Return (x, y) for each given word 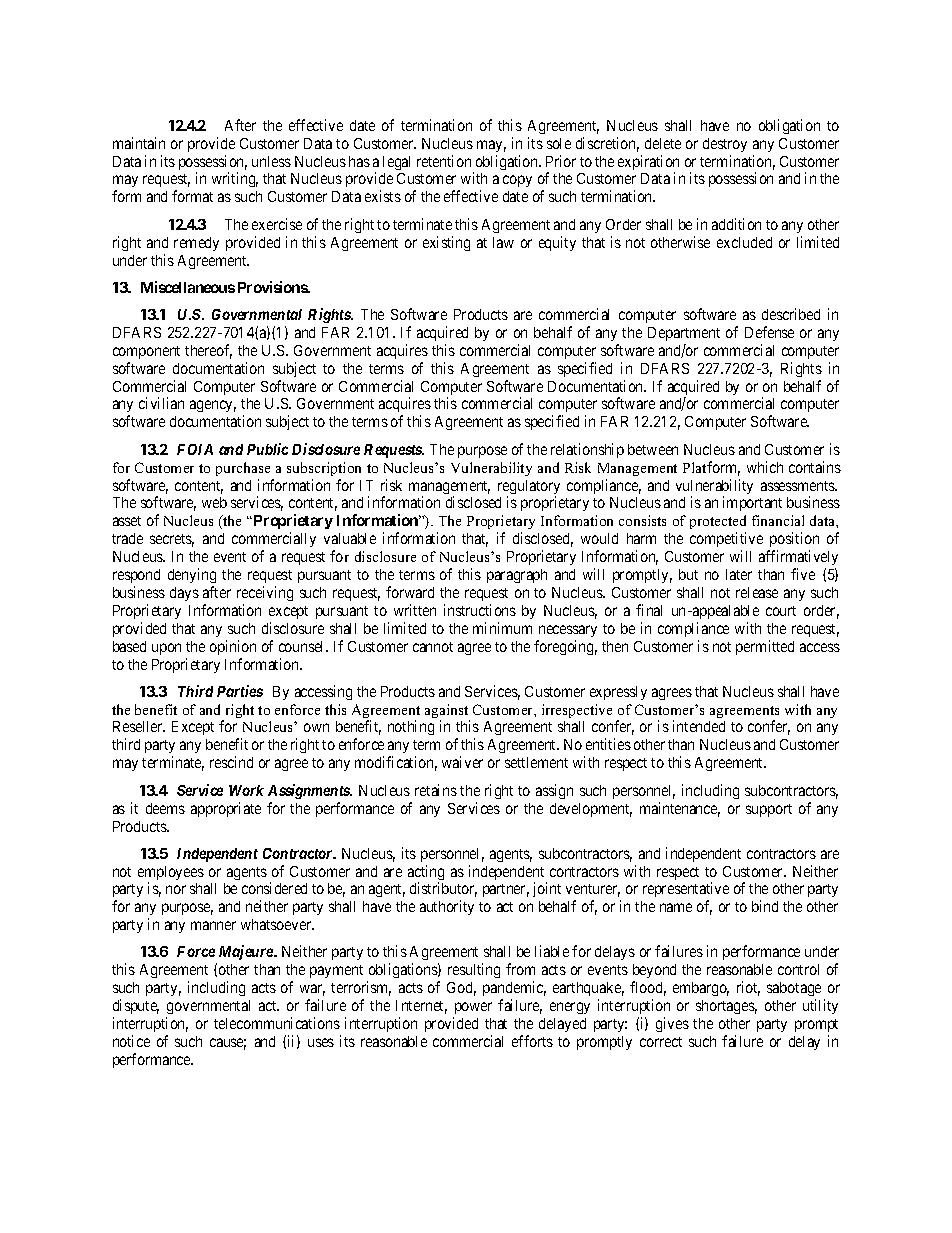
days (184, 594)
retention (444, 161)
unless (271, 161)
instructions (480, 610)
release (757, 592)
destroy (725, 145)
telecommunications (277, 1023)
